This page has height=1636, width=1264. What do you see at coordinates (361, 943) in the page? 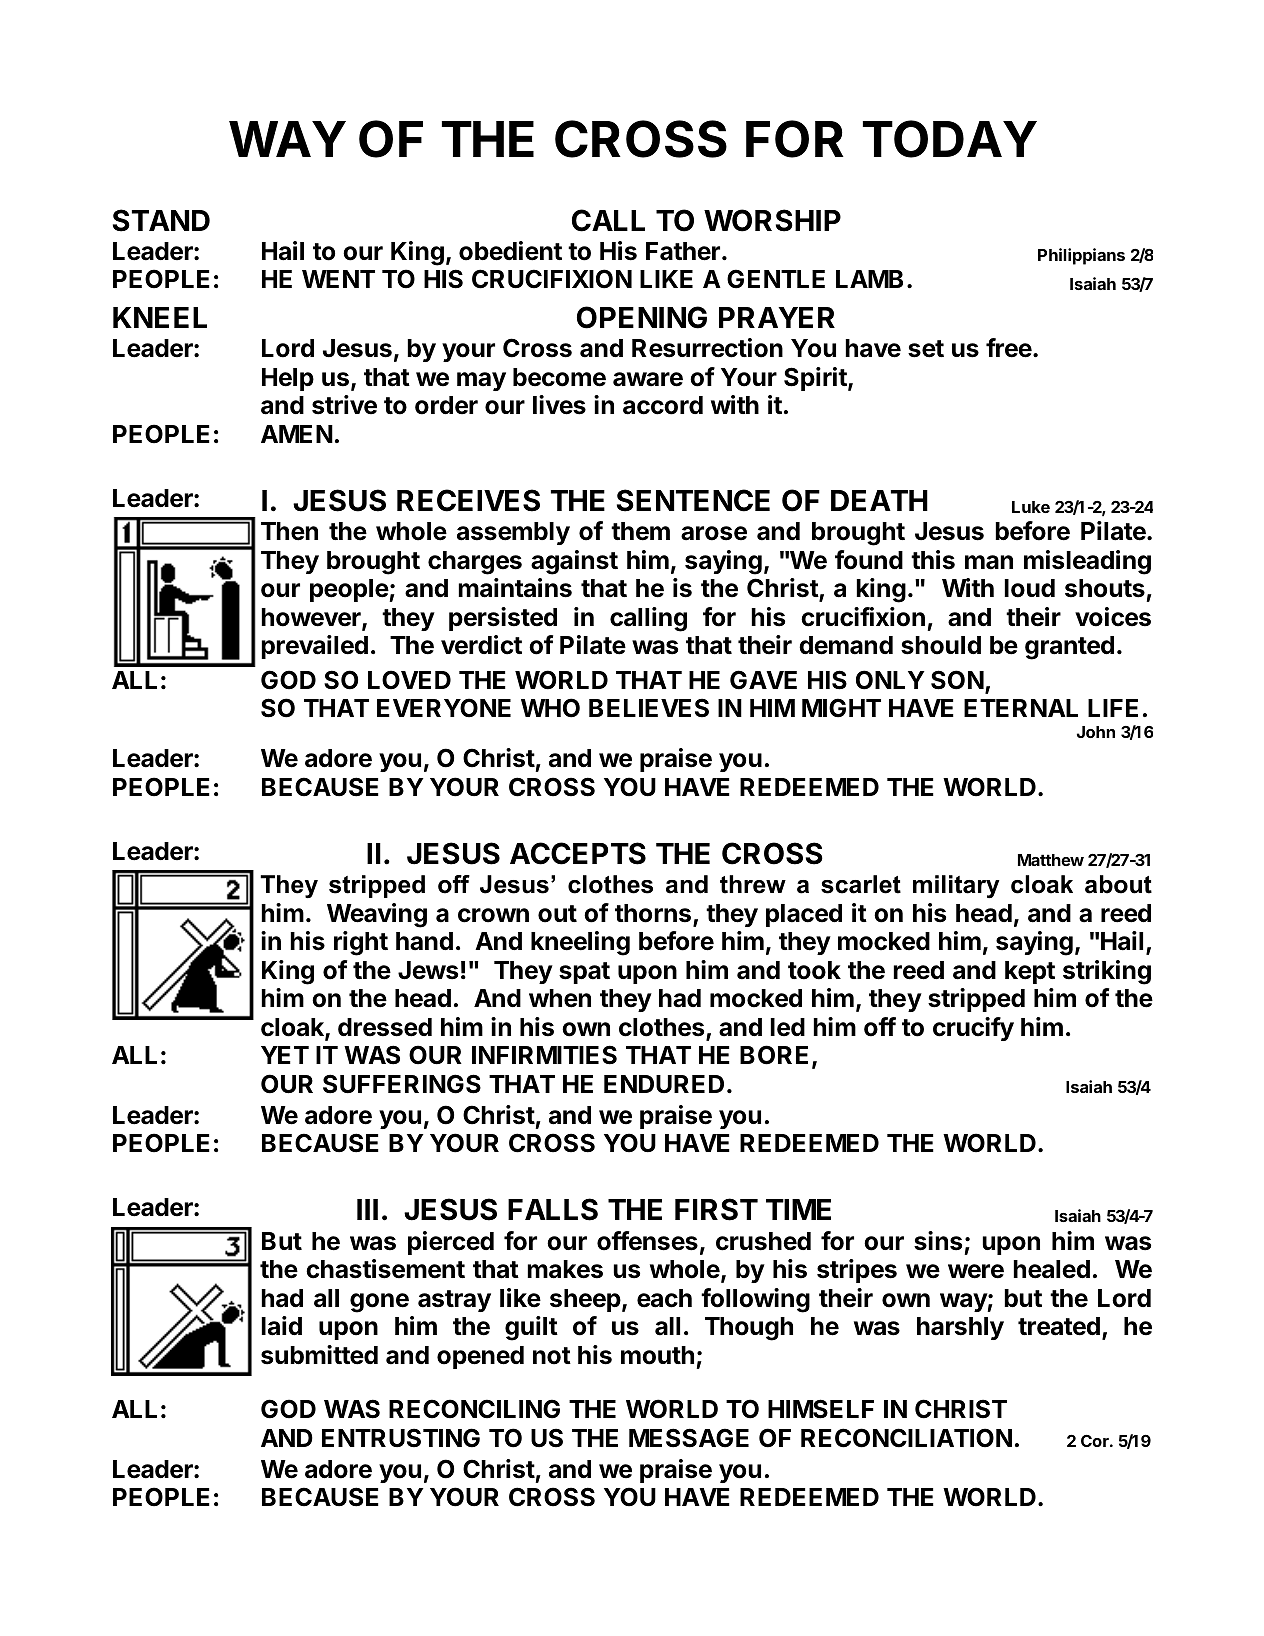
I see `right` at bounding box center [361, 943].
